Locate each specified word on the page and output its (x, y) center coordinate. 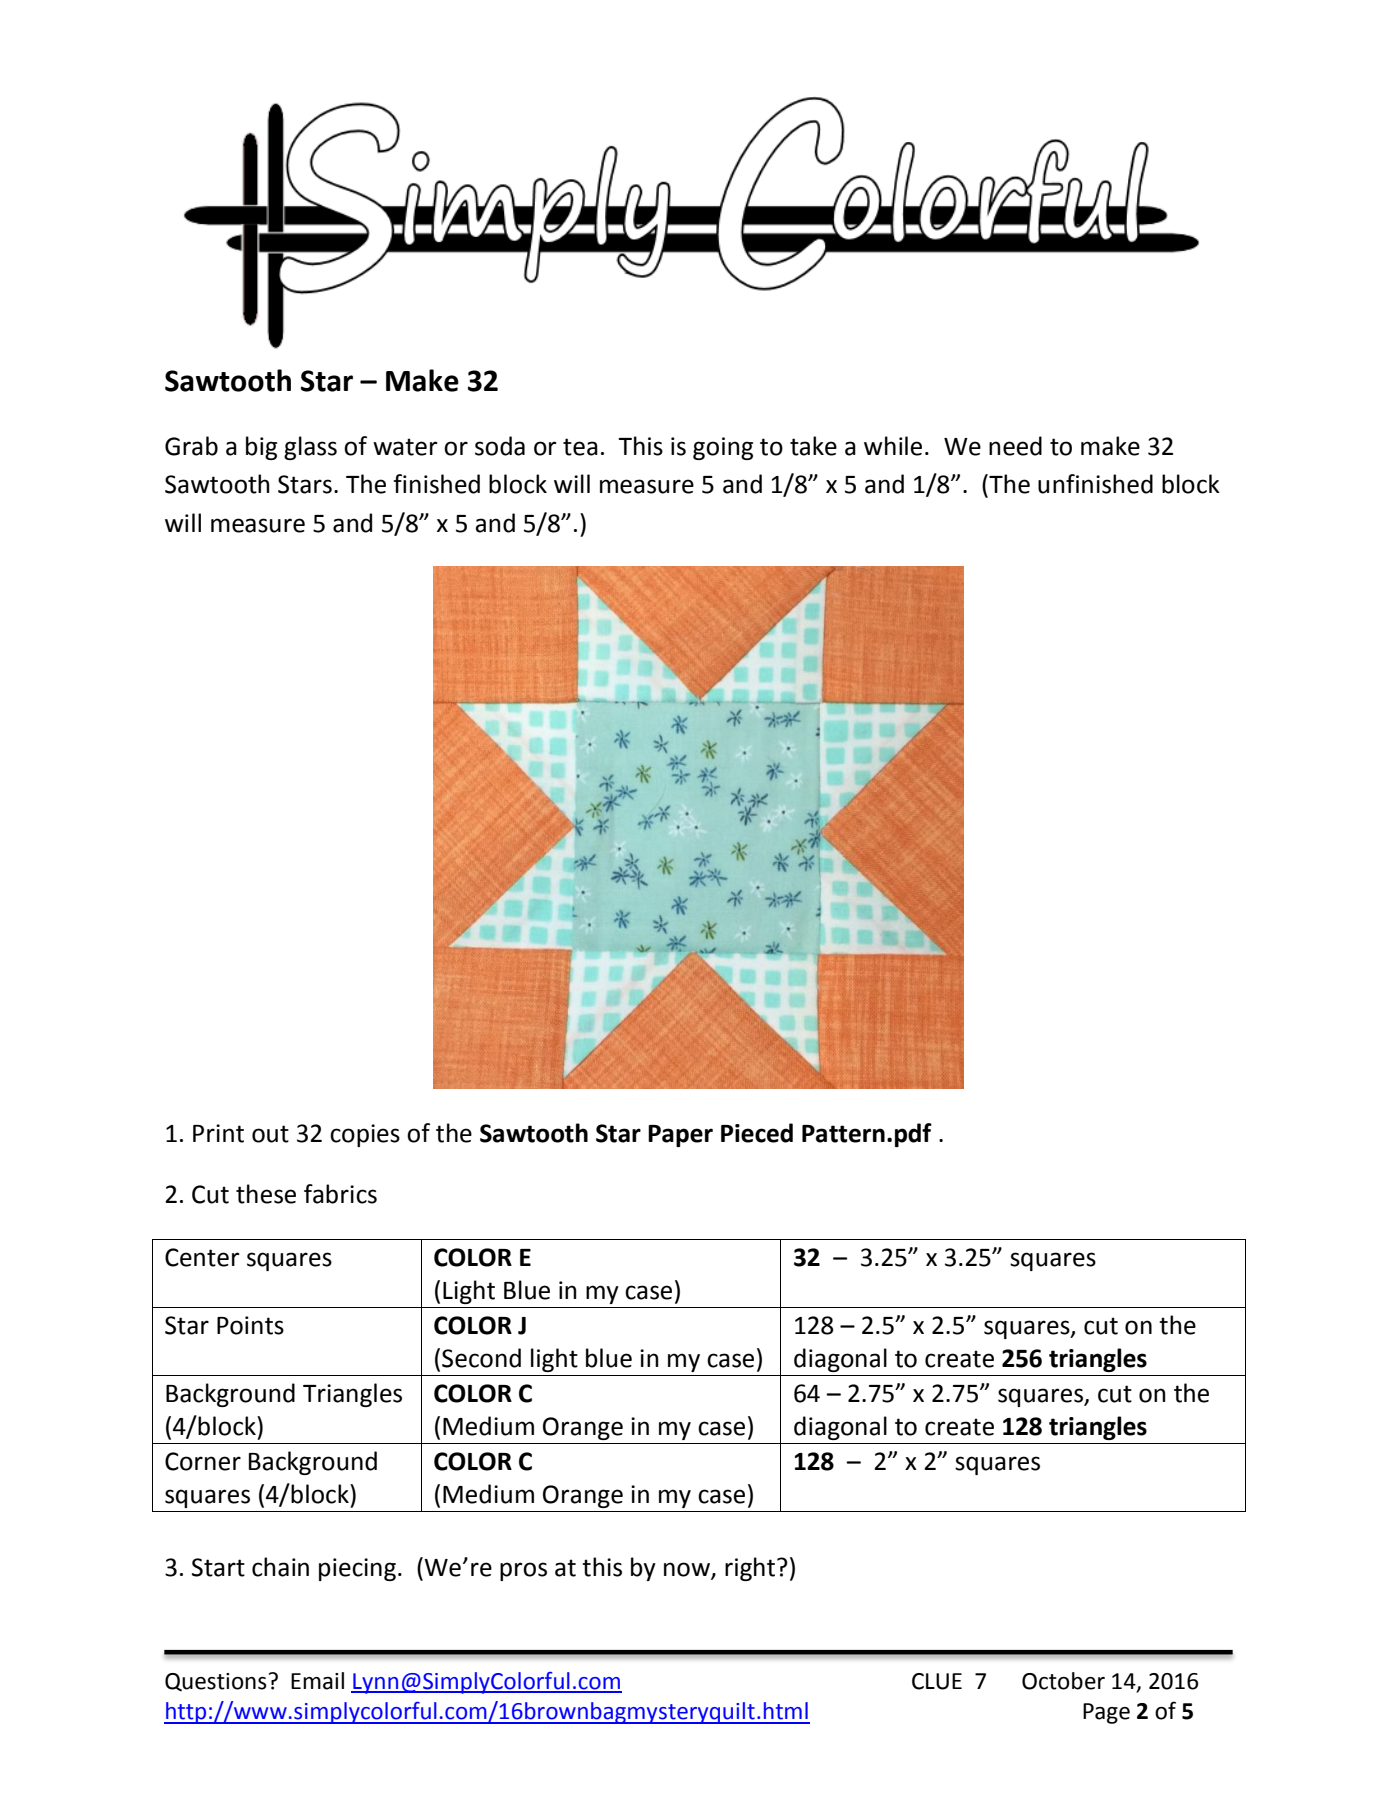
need (1015, 446)
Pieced (757, 1133)
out (270, 1134)
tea (580, 447)
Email (317, 1681)
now (688, 1570)
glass (310, 448)
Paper (680, 1136)
